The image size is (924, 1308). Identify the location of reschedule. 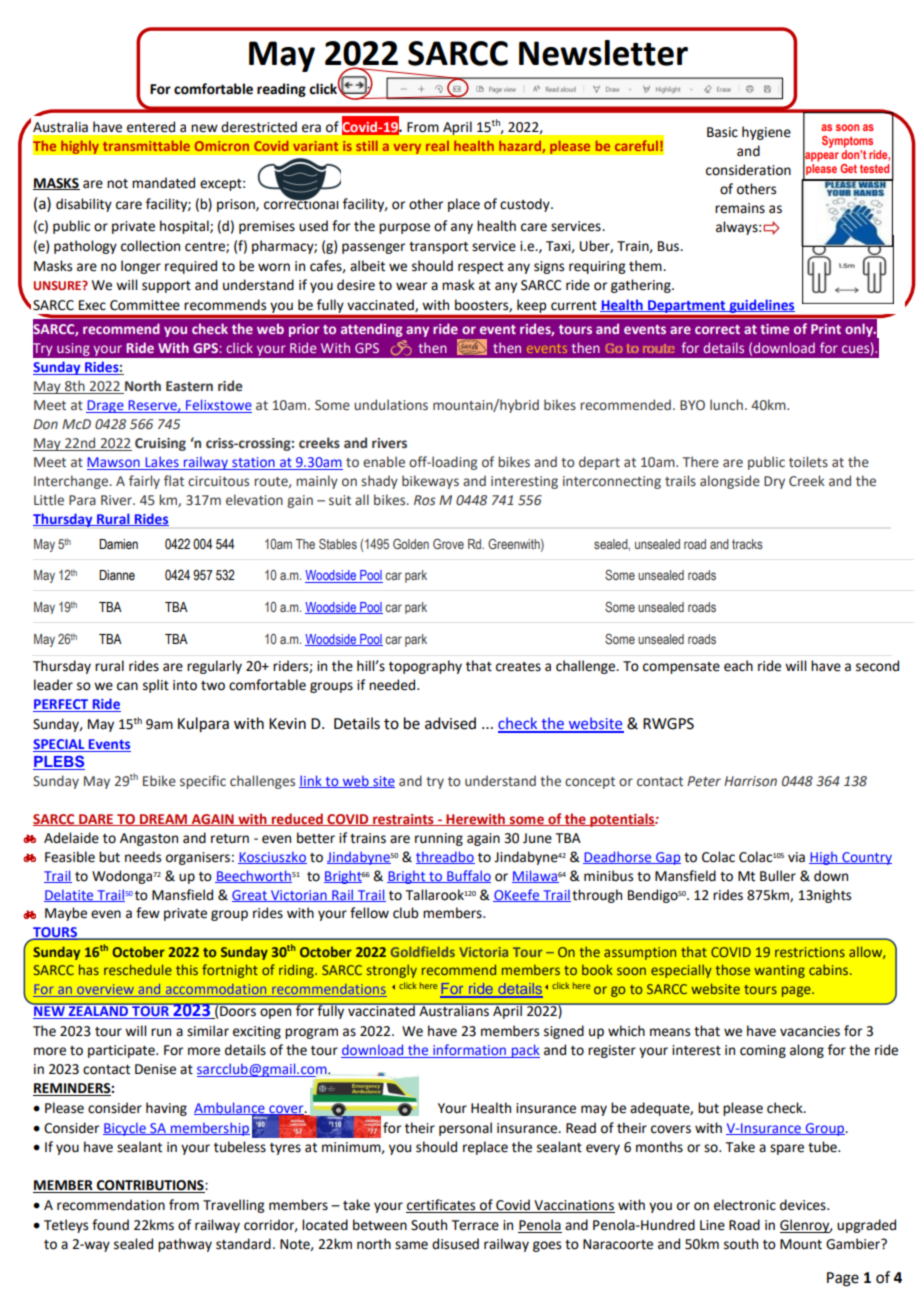
(138, 969).
